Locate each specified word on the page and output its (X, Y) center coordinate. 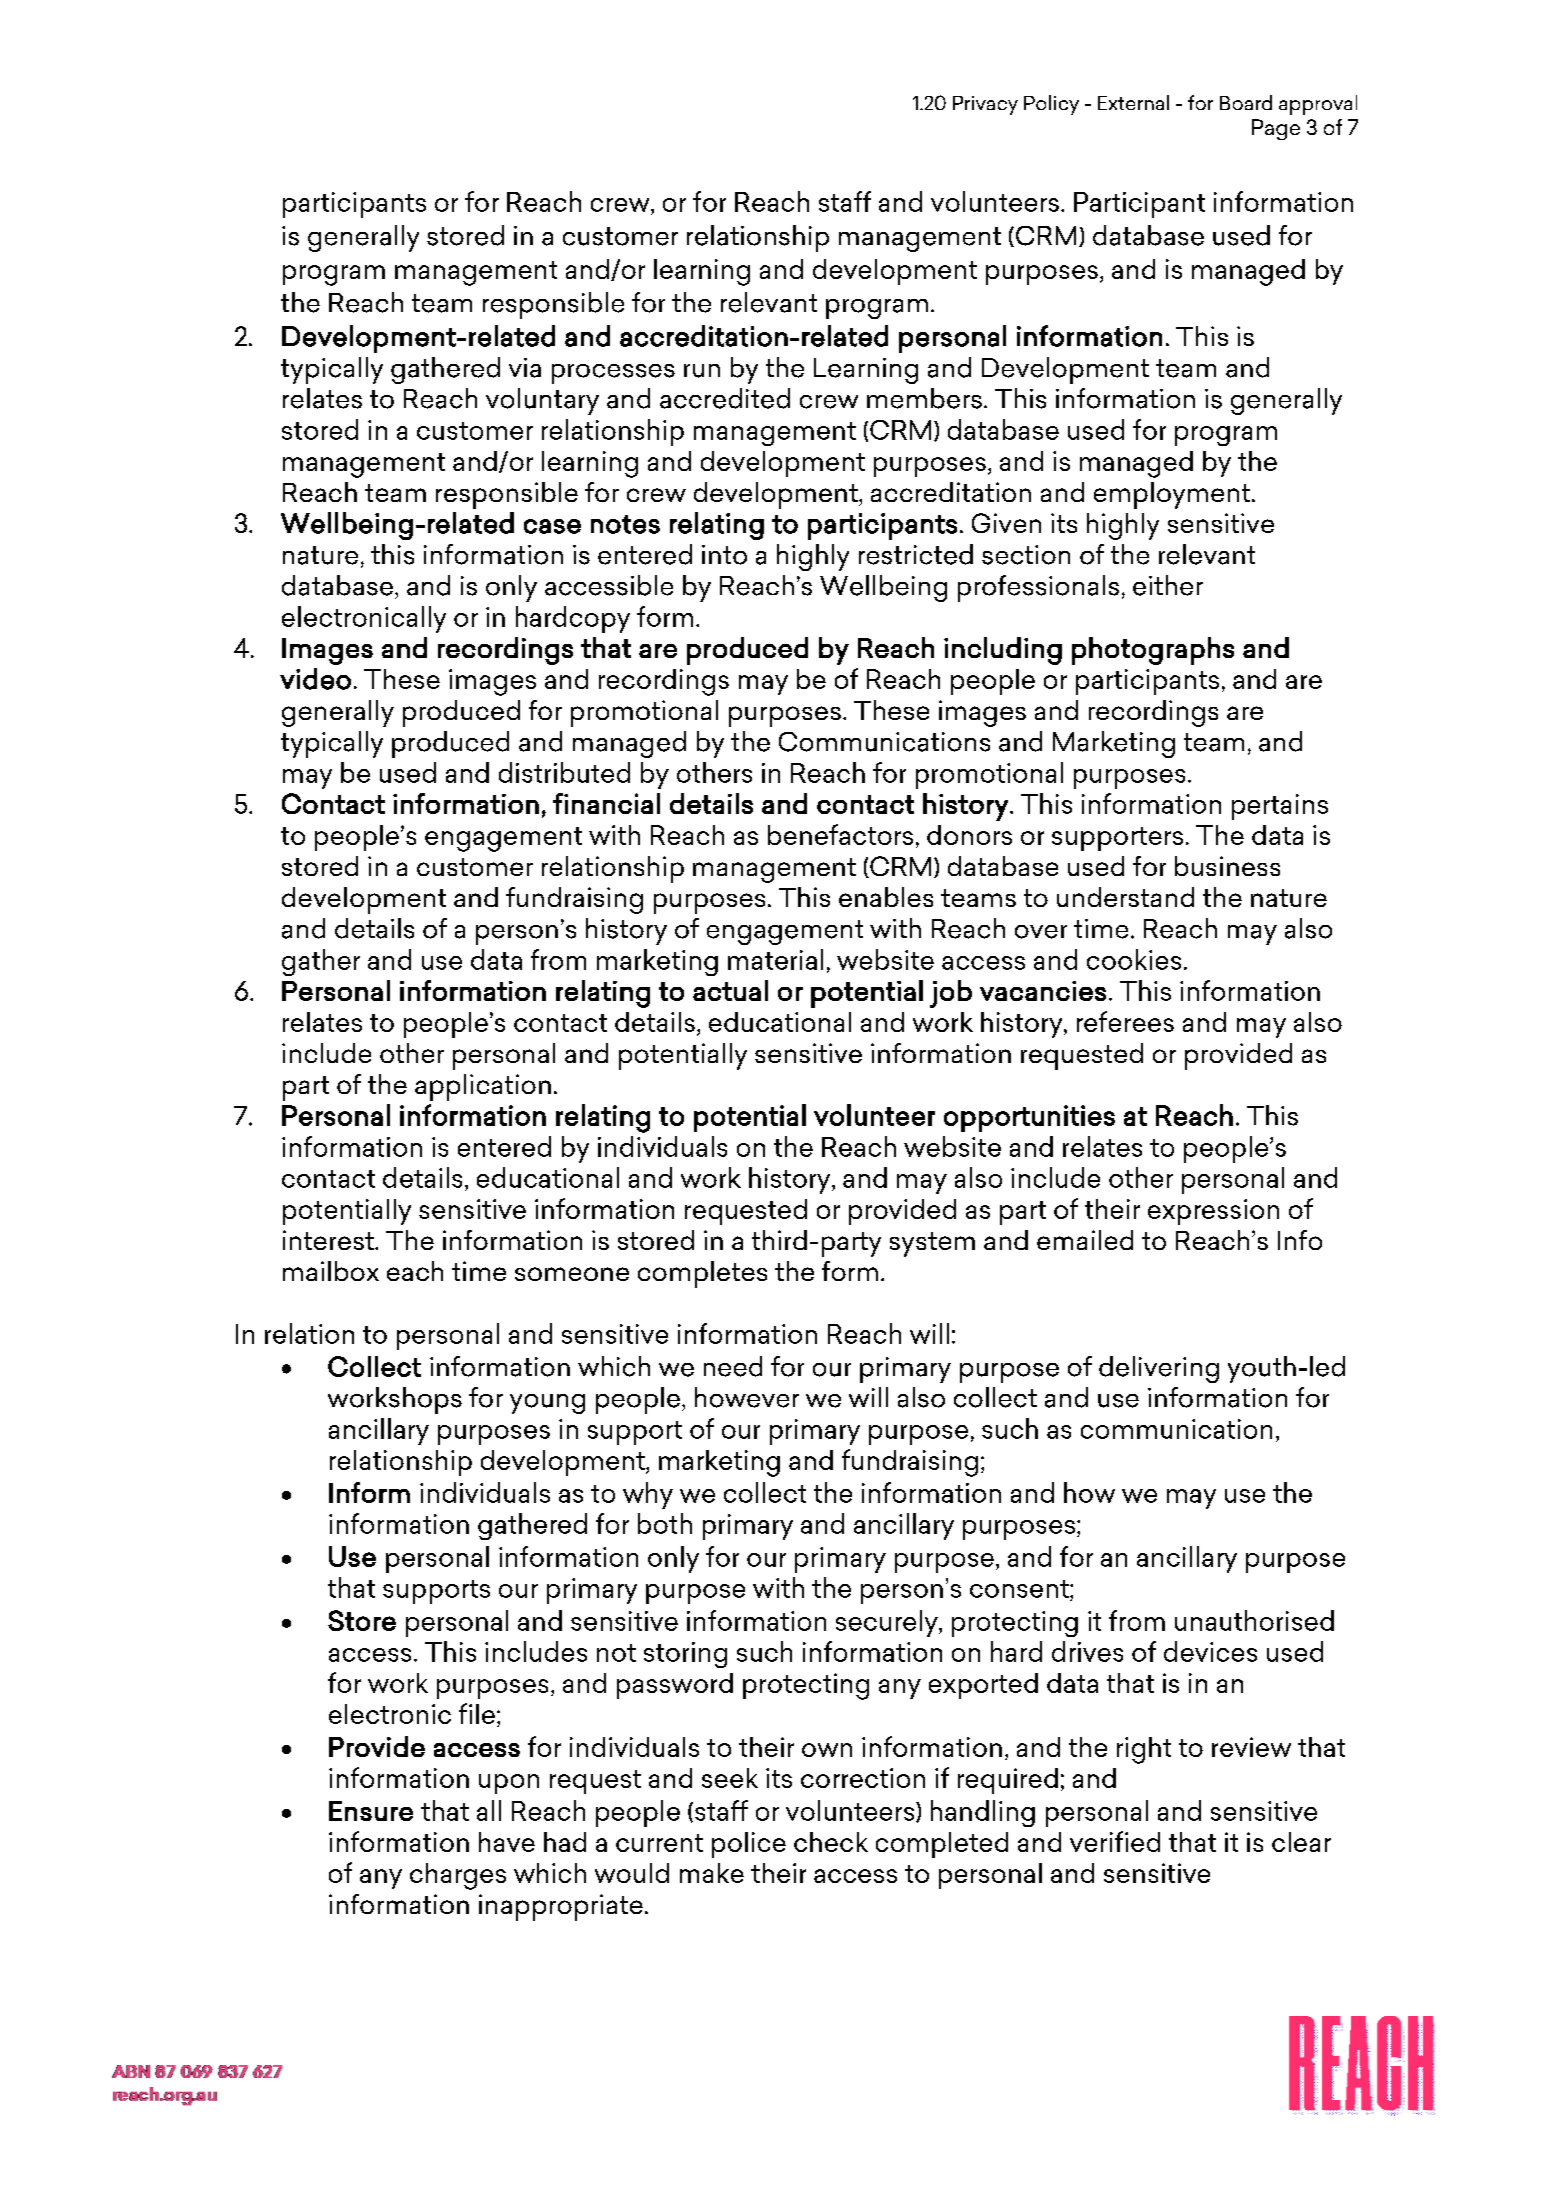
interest (329, 1240)
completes (702, 1274)
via (525, 368)
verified (1115, 1841)
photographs (1153, 651)
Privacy (985, 105)
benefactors (840, 834)
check (831, 1842)
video (315, 679)
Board (1246, 102)
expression (1213, 1212)
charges (458, 1876)
